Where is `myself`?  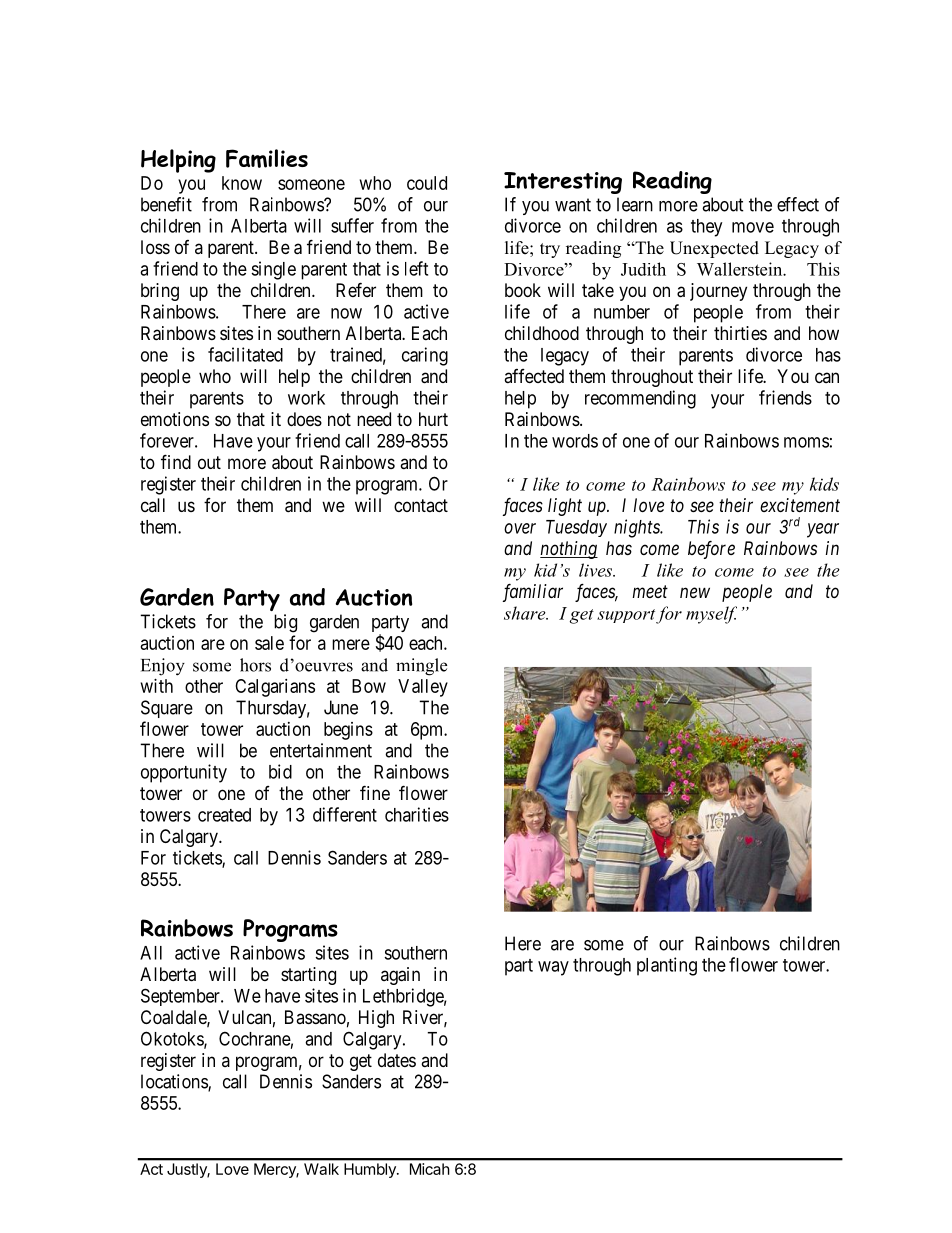 myself is located at coordinates (711, 615).
